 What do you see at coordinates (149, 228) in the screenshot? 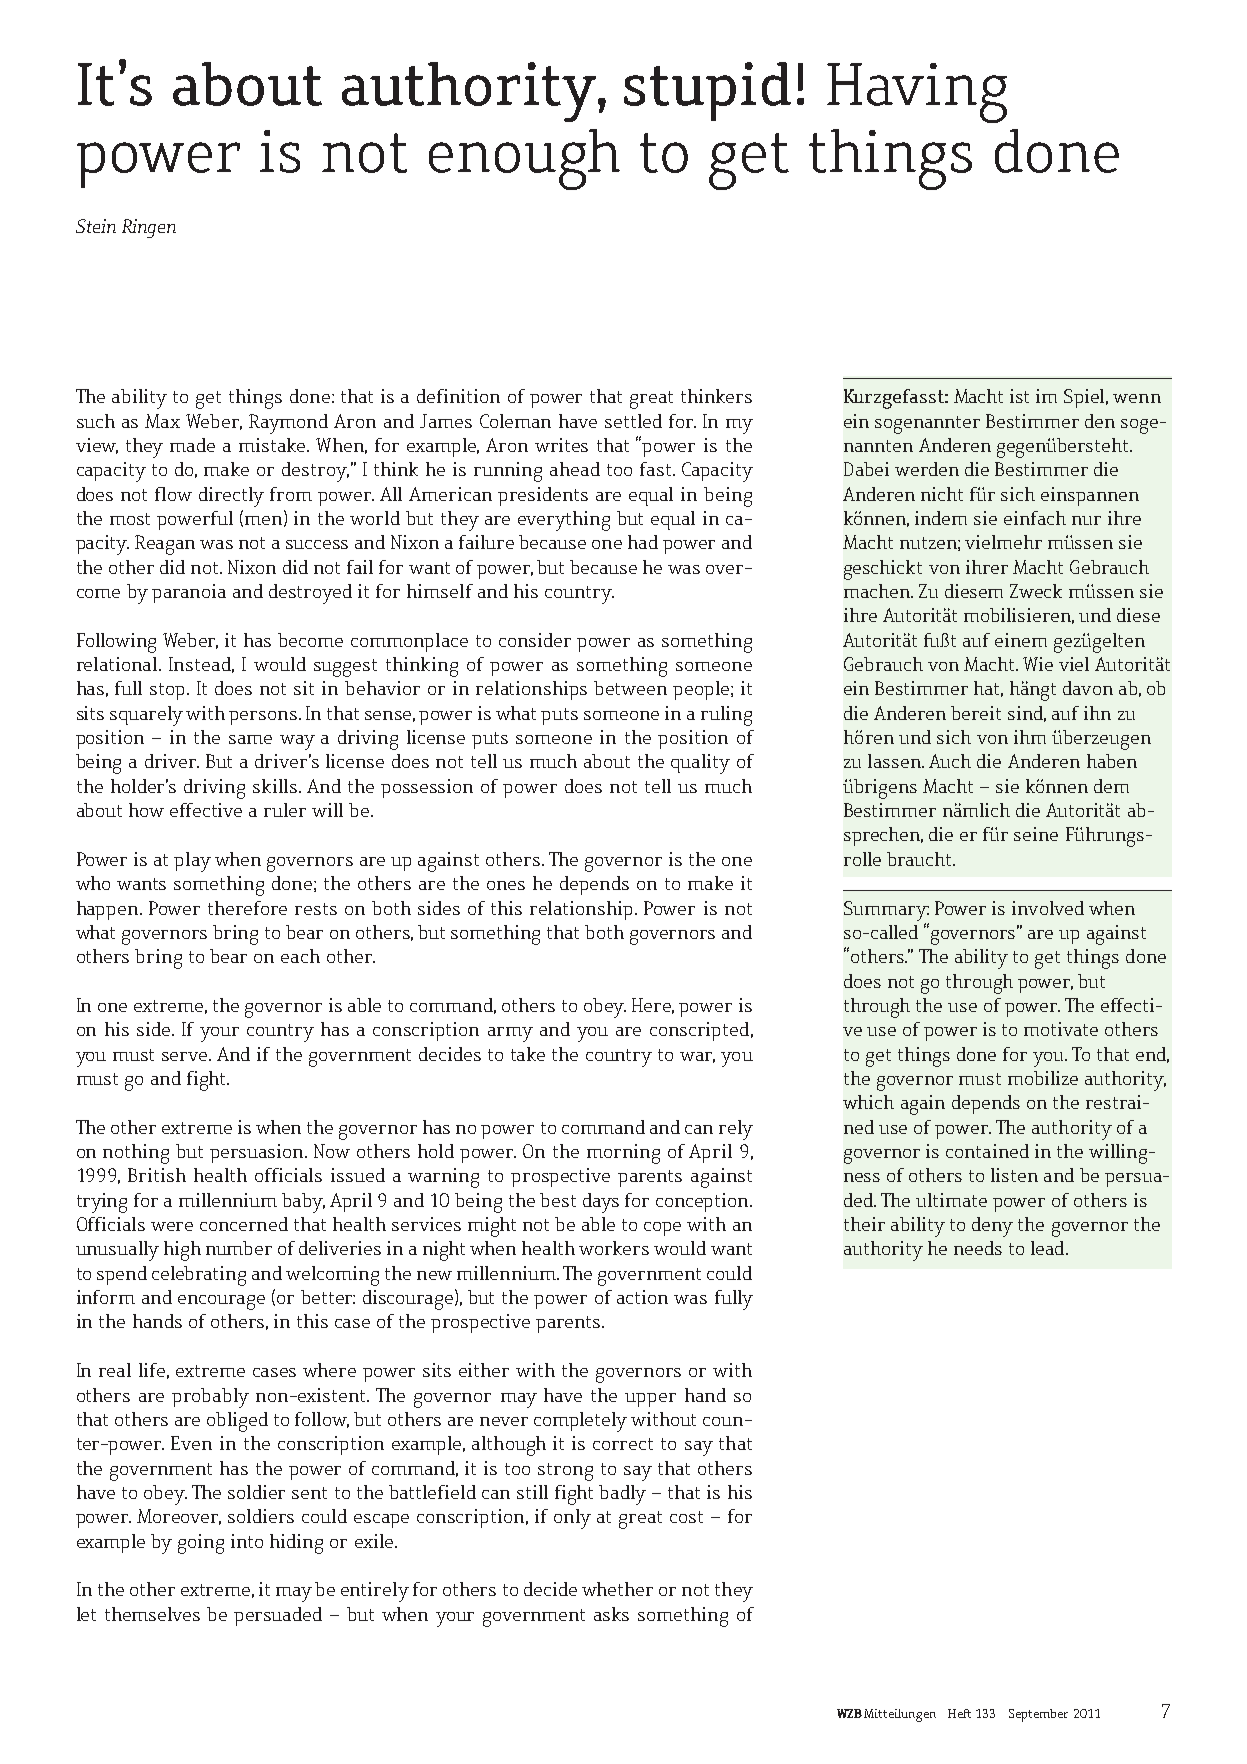
I see `Ringen` at bounding box center [149, 228].
